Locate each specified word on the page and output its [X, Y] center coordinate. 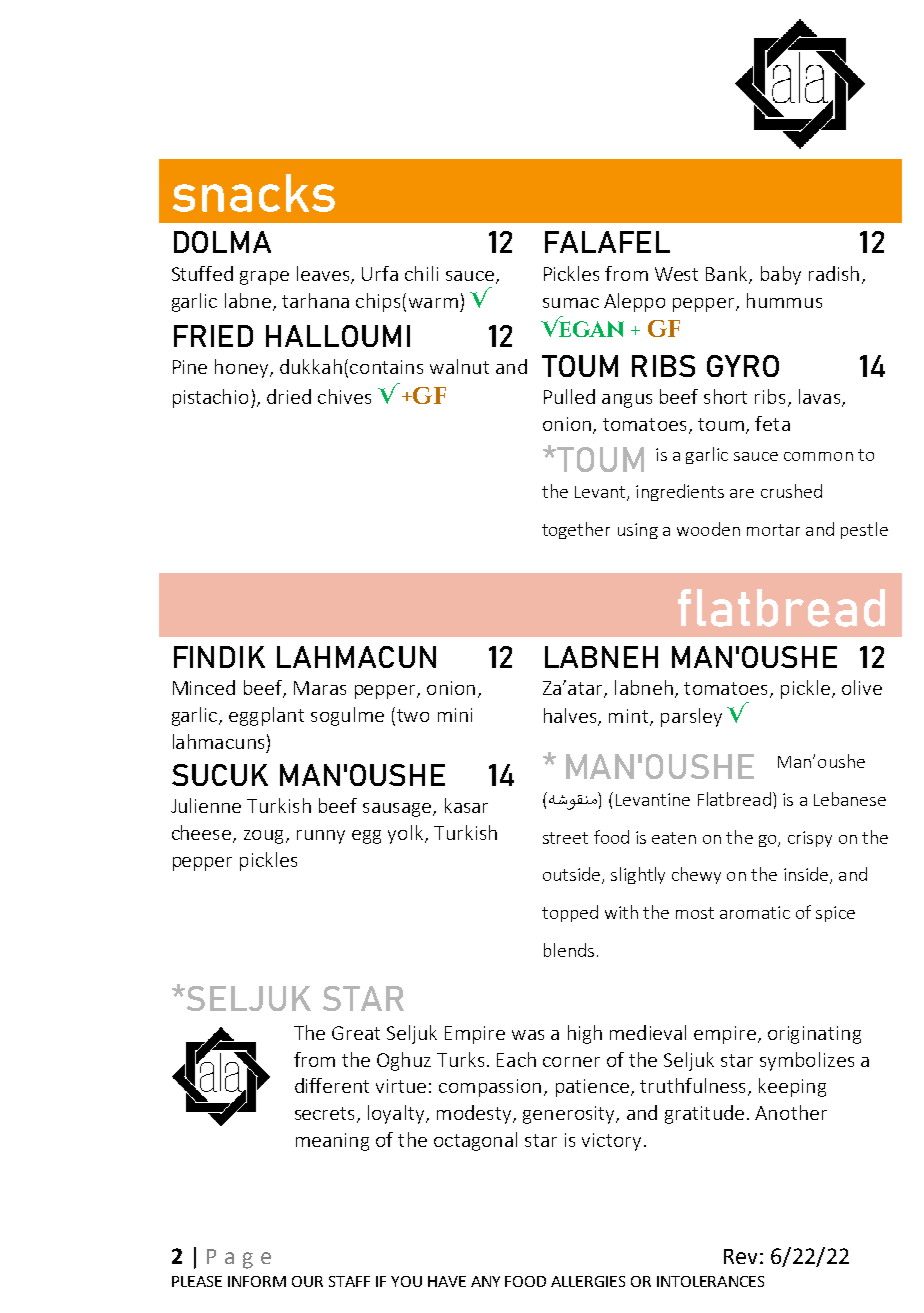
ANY [485, 1281]
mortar [773, 530]
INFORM [257, 1281]
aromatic [755, 912]
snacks [254, 193]
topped [570, 913]
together [576, 530]
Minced [204, 687]
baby [781, 275]
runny [321, 837]
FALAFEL [607, 242]
